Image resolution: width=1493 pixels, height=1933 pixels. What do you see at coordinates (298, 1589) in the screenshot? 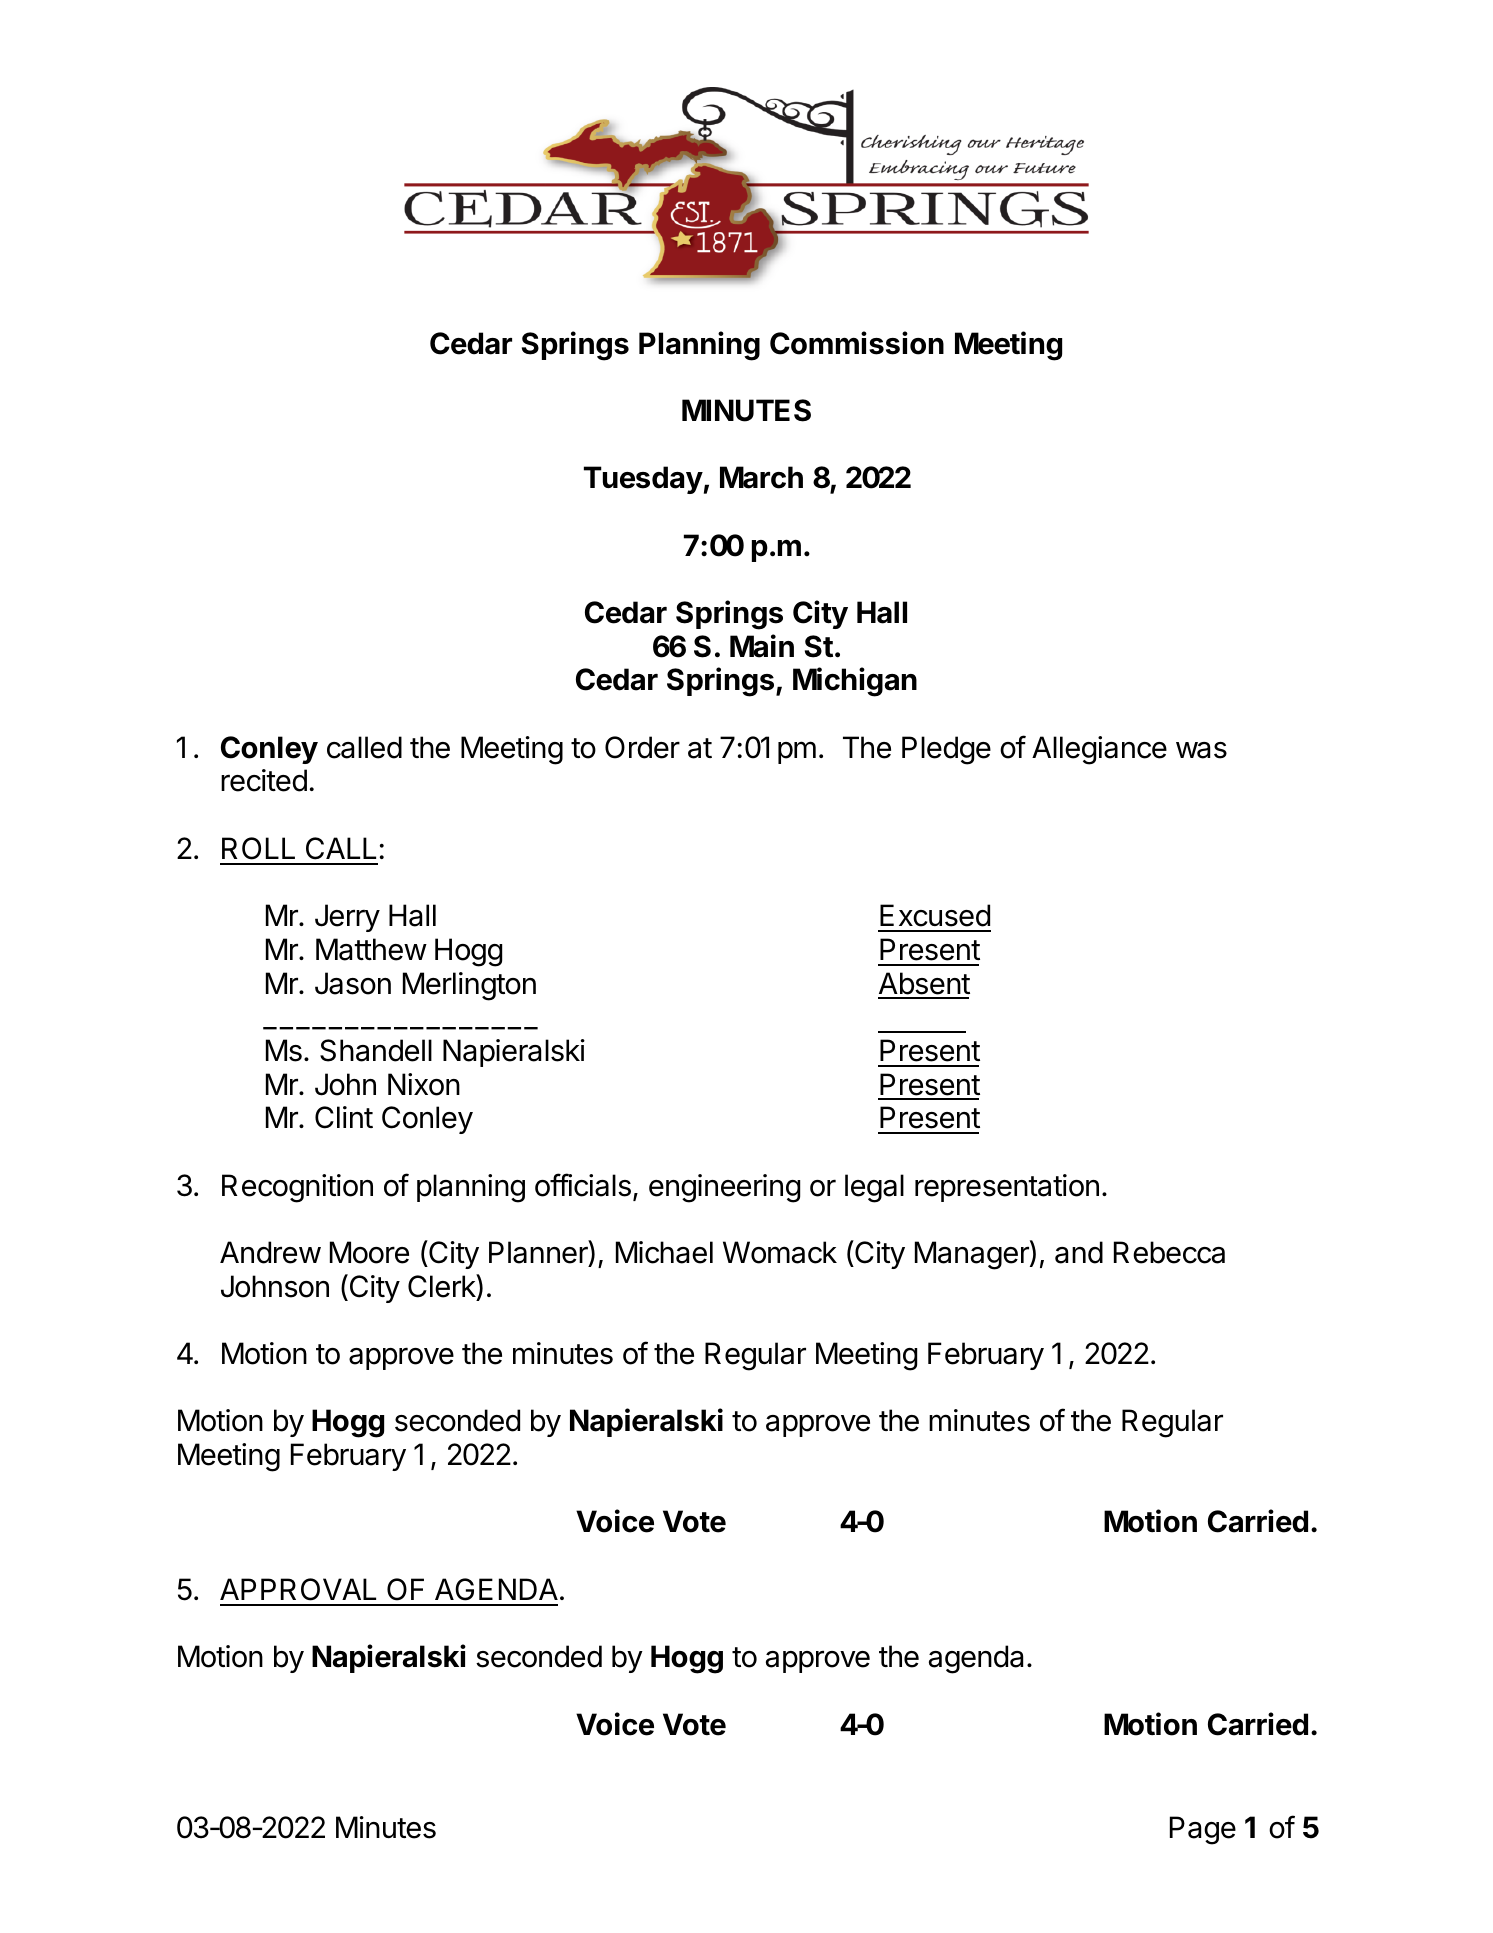
I see `APPROVAL` at bounding box center [298, 1589].
